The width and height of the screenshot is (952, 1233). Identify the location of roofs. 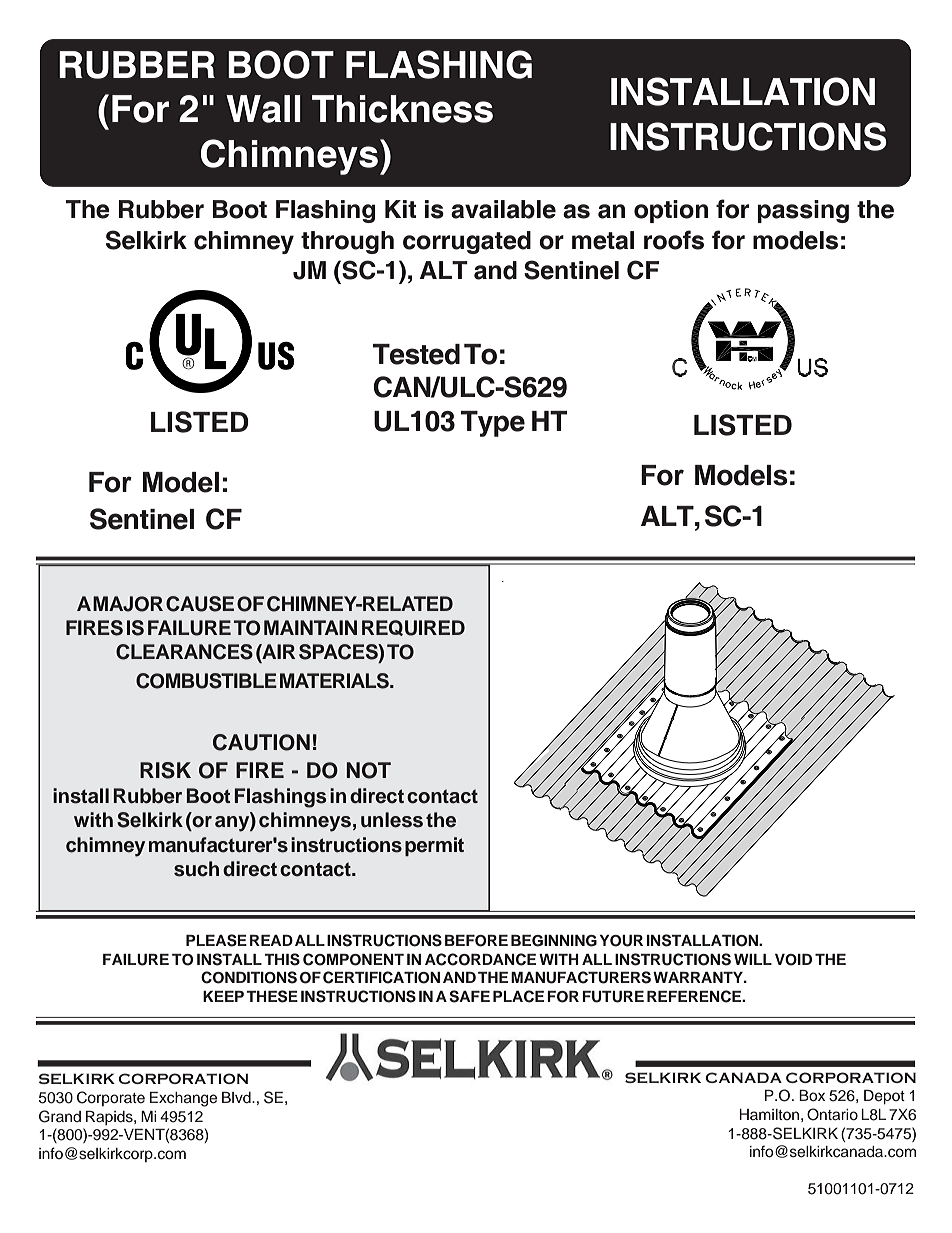
(674, 240).
